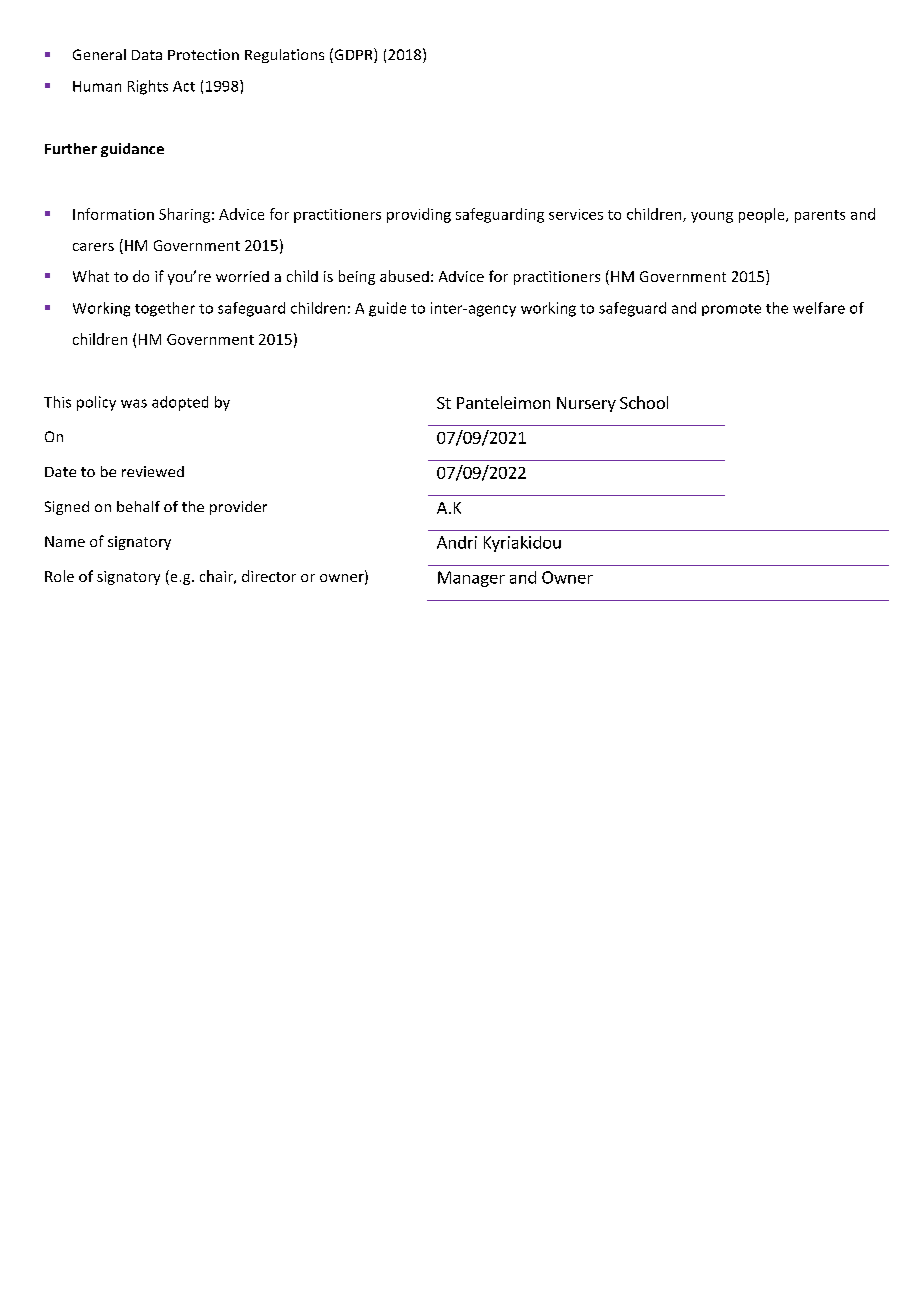 This screenshot has height=1308, width=924. I want to click on people, so click(763, 215).
